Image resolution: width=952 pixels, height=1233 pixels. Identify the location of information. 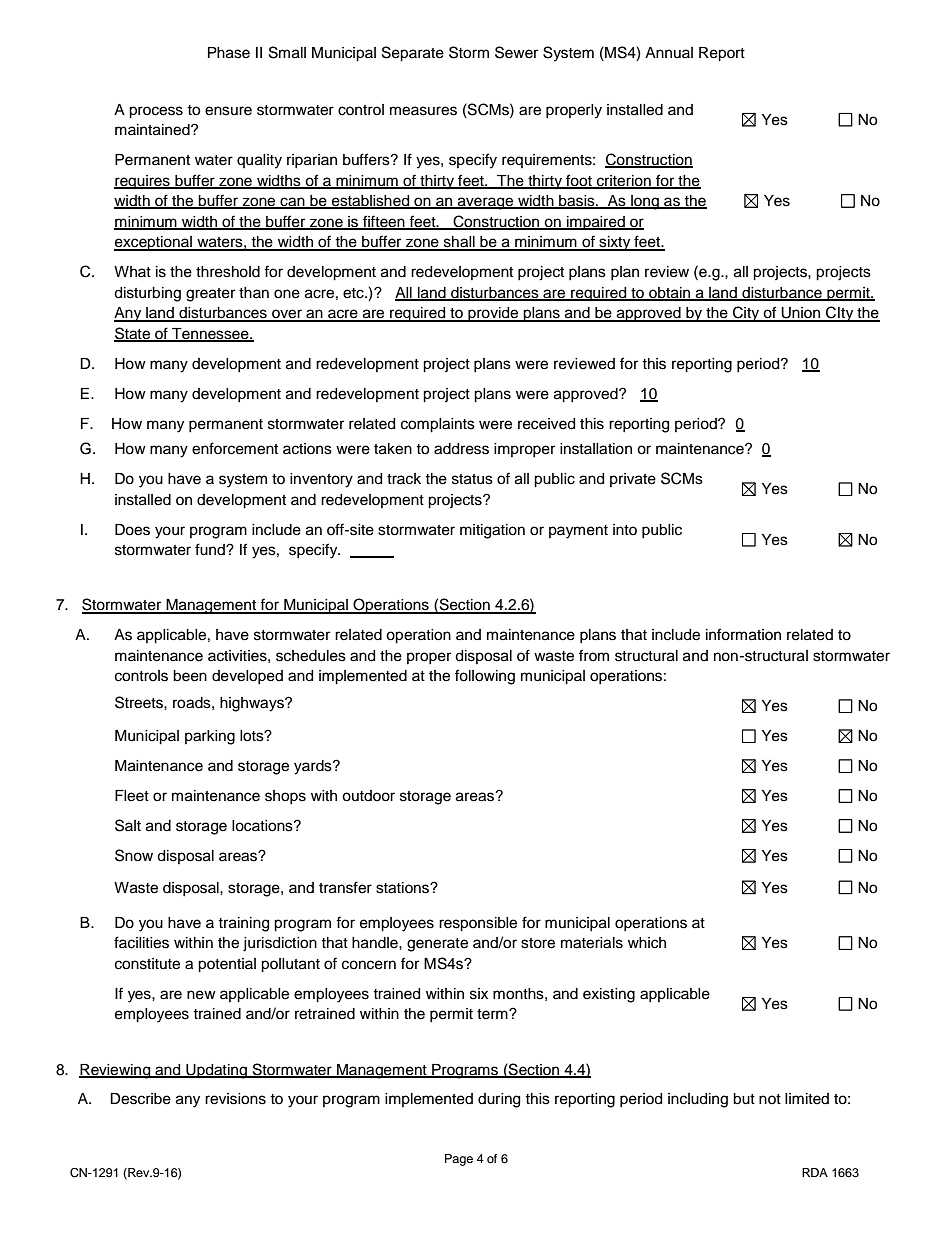
(743, 634).
